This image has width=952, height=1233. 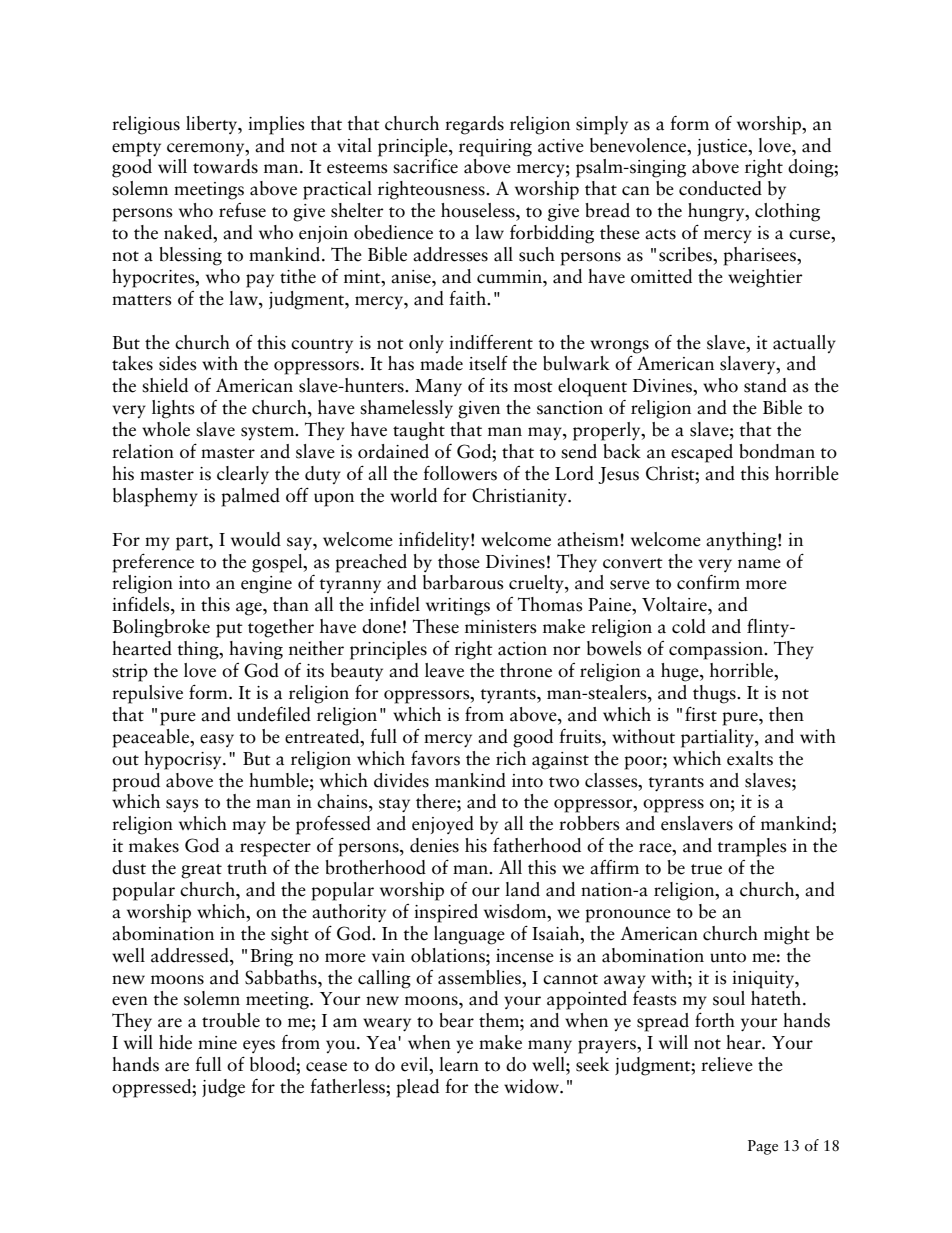 I want to click on Page, so click(x=763, y=1147).
